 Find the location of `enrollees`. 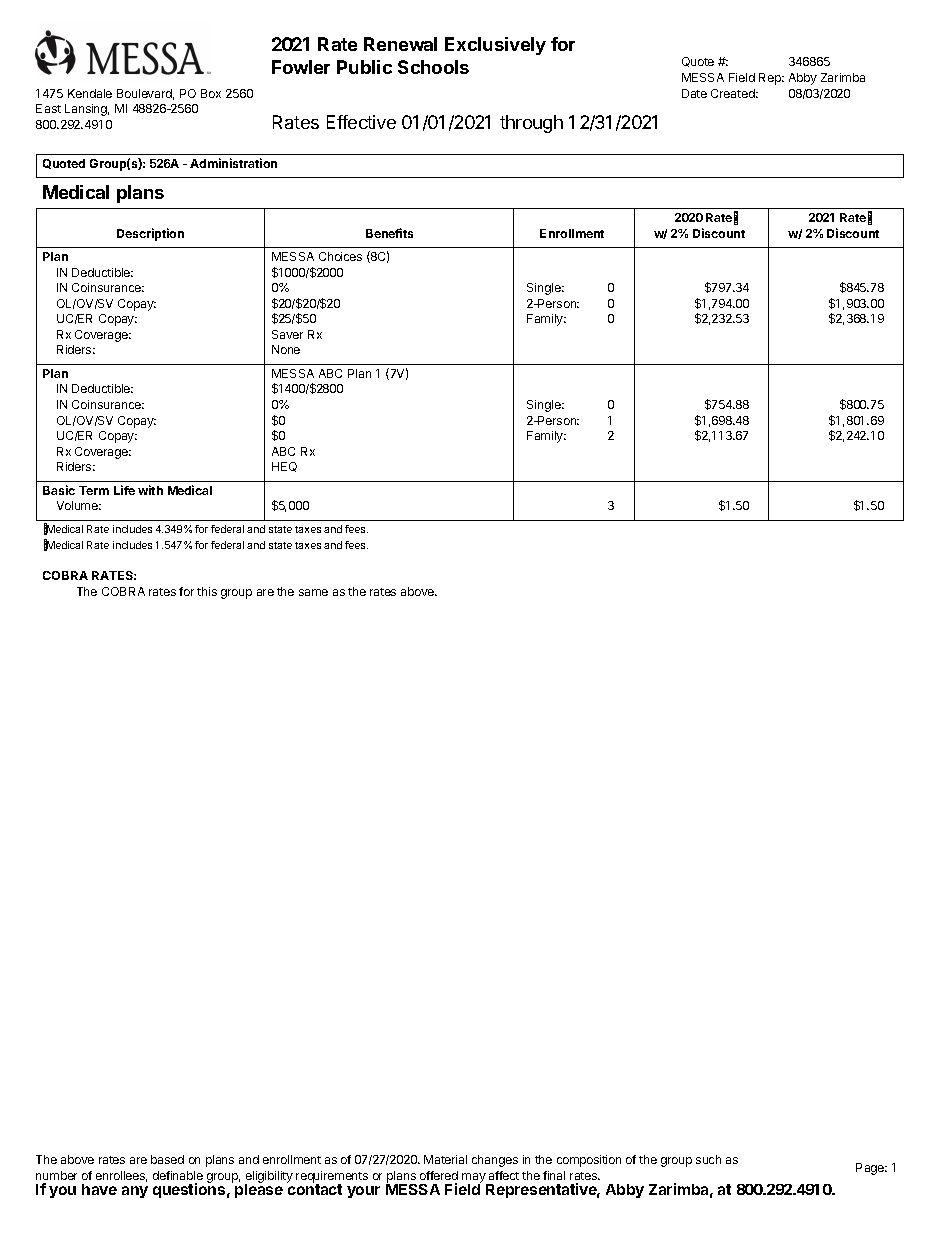

enrollees is located at coordinates (121, 1176).
